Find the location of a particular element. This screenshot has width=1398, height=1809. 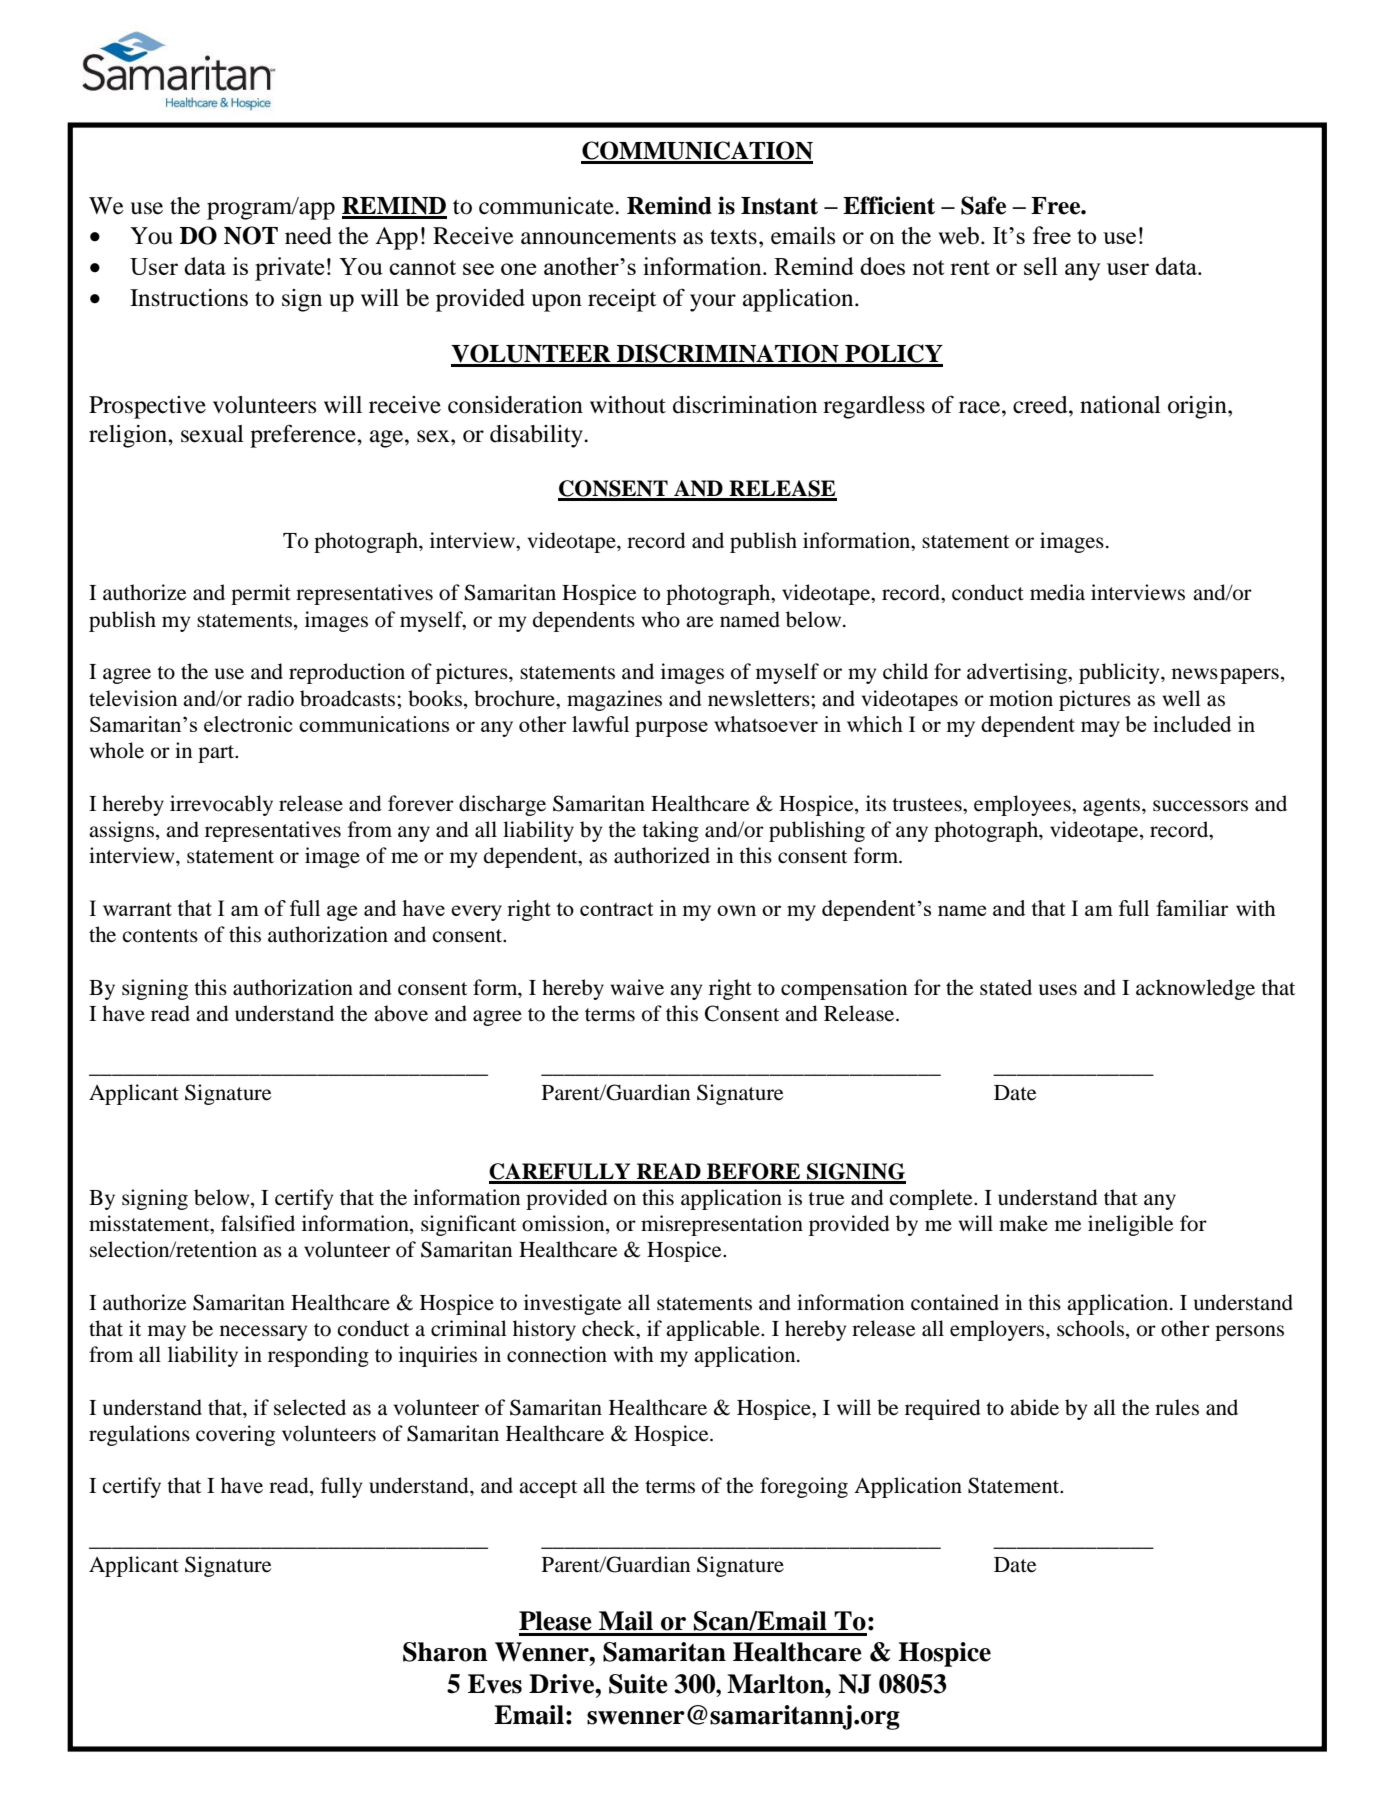

Sharon is located at coordinates (445, 1652).
